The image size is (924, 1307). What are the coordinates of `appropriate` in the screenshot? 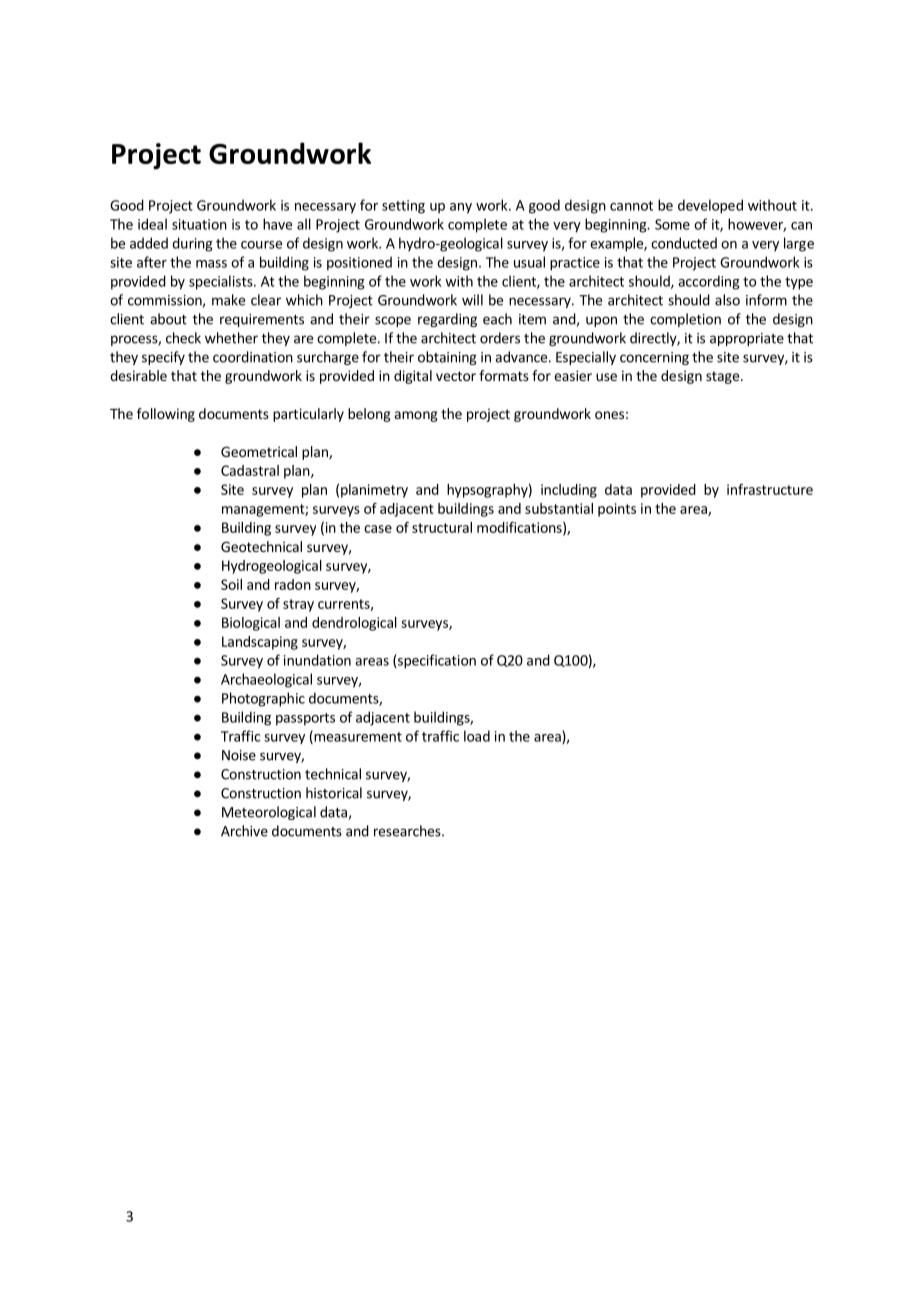 It's located at (747, 339).
